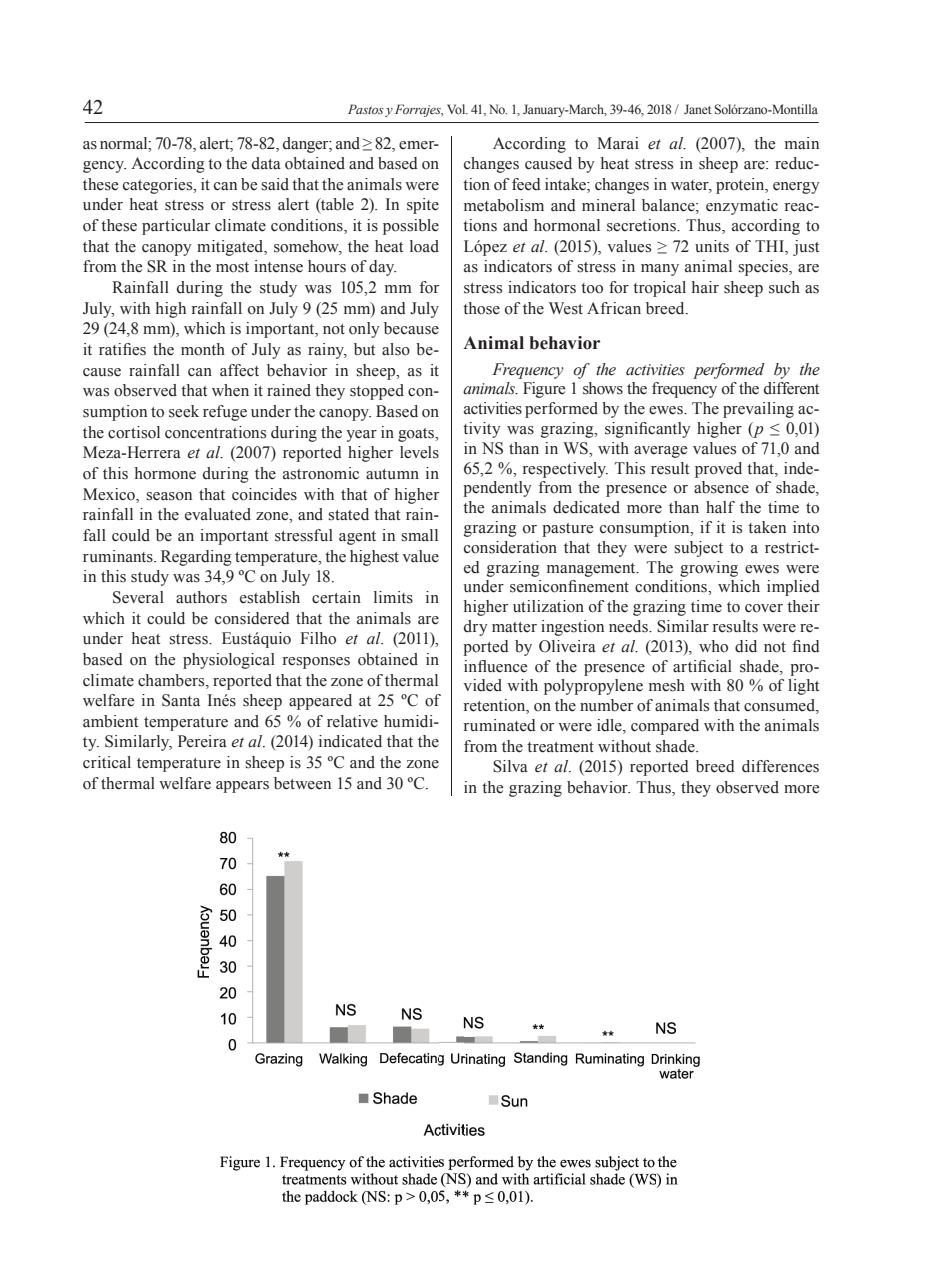 Image resolution: width=927 pixels, height=1288 pixels. I want to click on Vol, so click(457, 109).
